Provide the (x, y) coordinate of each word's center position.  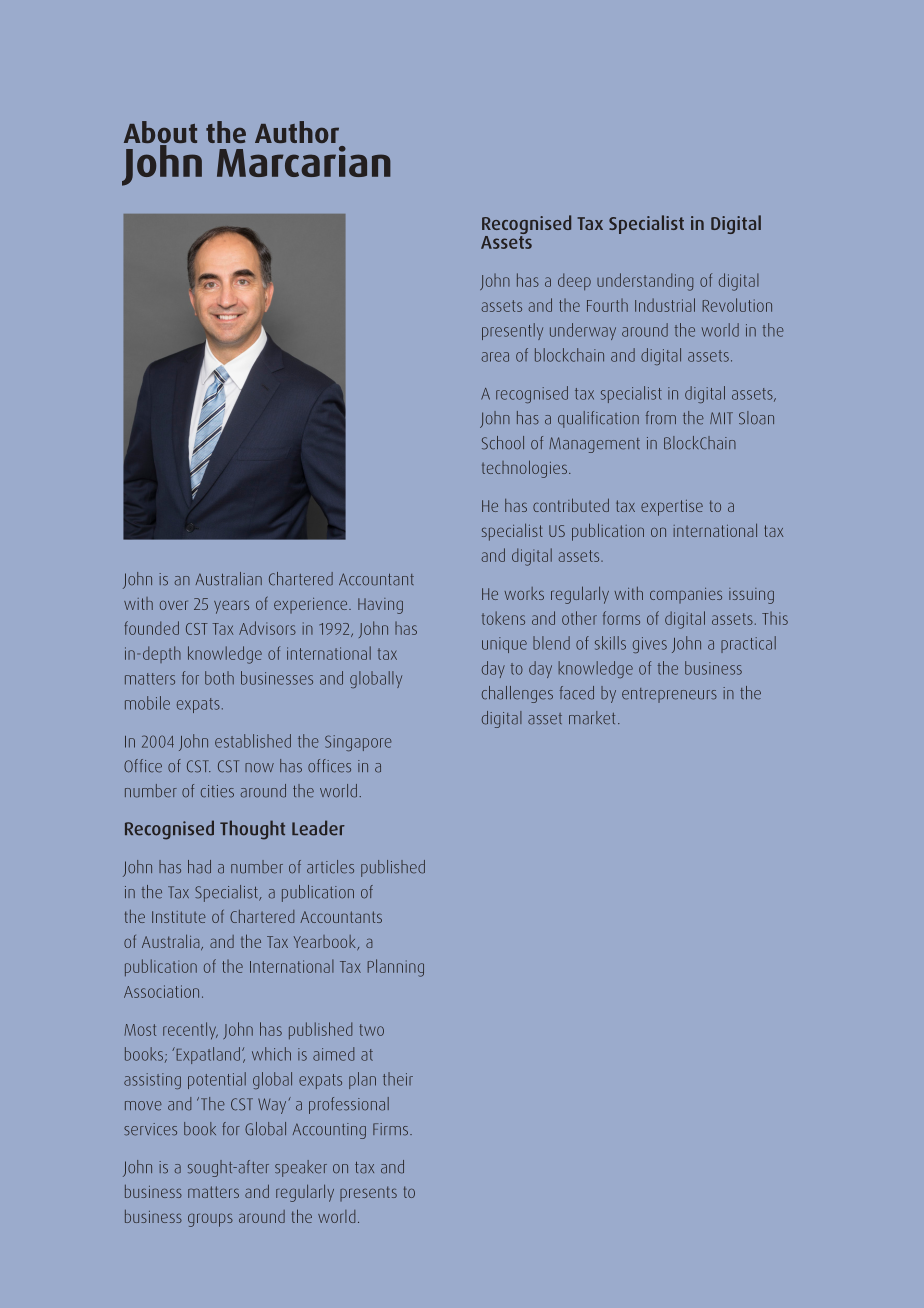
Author (297, 132)
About (160, 133)
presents (368, 1193)
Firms (392, 1129)
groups (210, 1220)
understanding (645, 282)
